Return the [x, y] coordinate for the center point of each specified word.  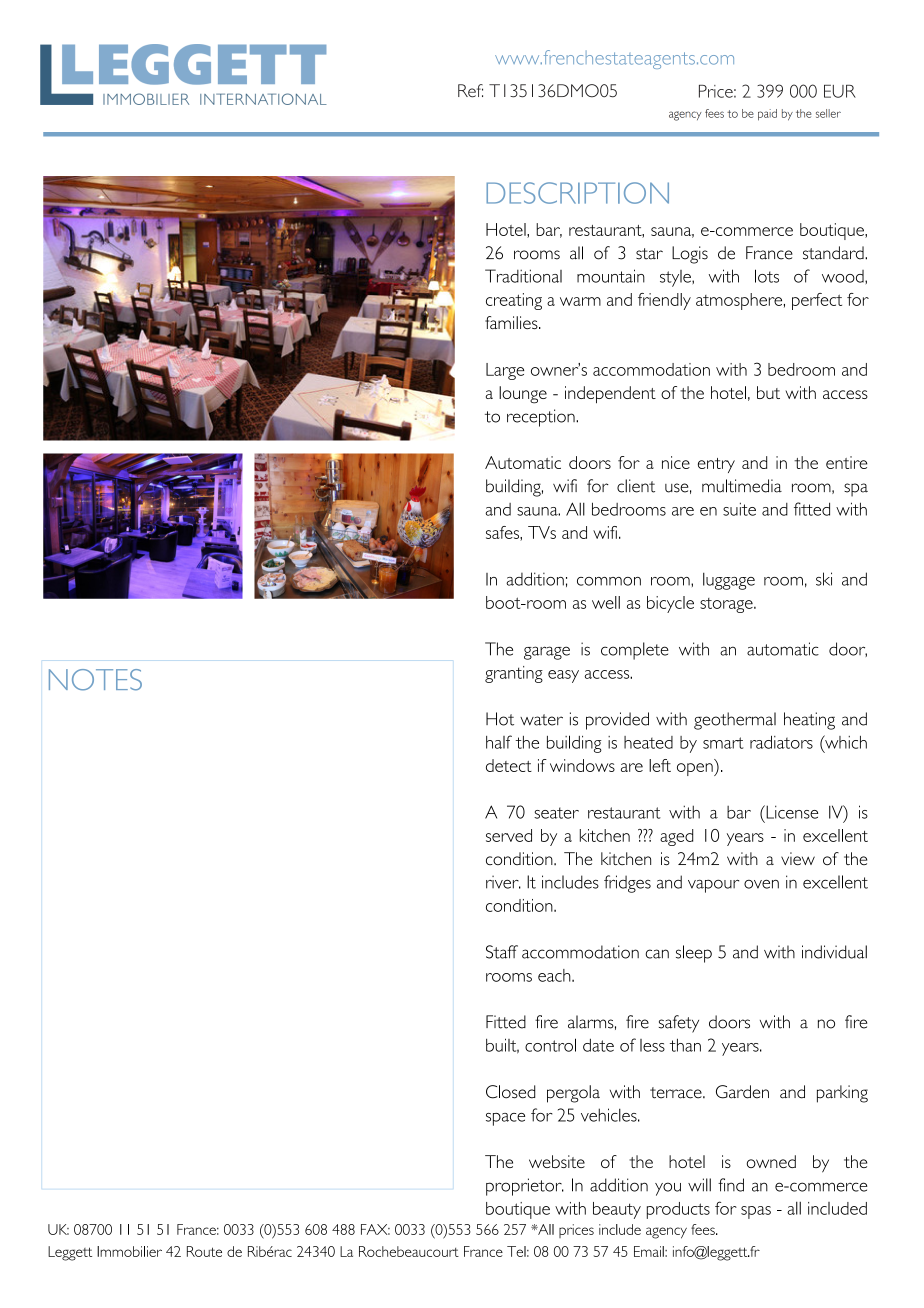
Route [204, 1251]
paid [767, 115]
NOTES [95, 680]
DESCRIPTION [577, 193]
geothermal [735, 721]
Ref [470, 91]
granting [514, 674]
